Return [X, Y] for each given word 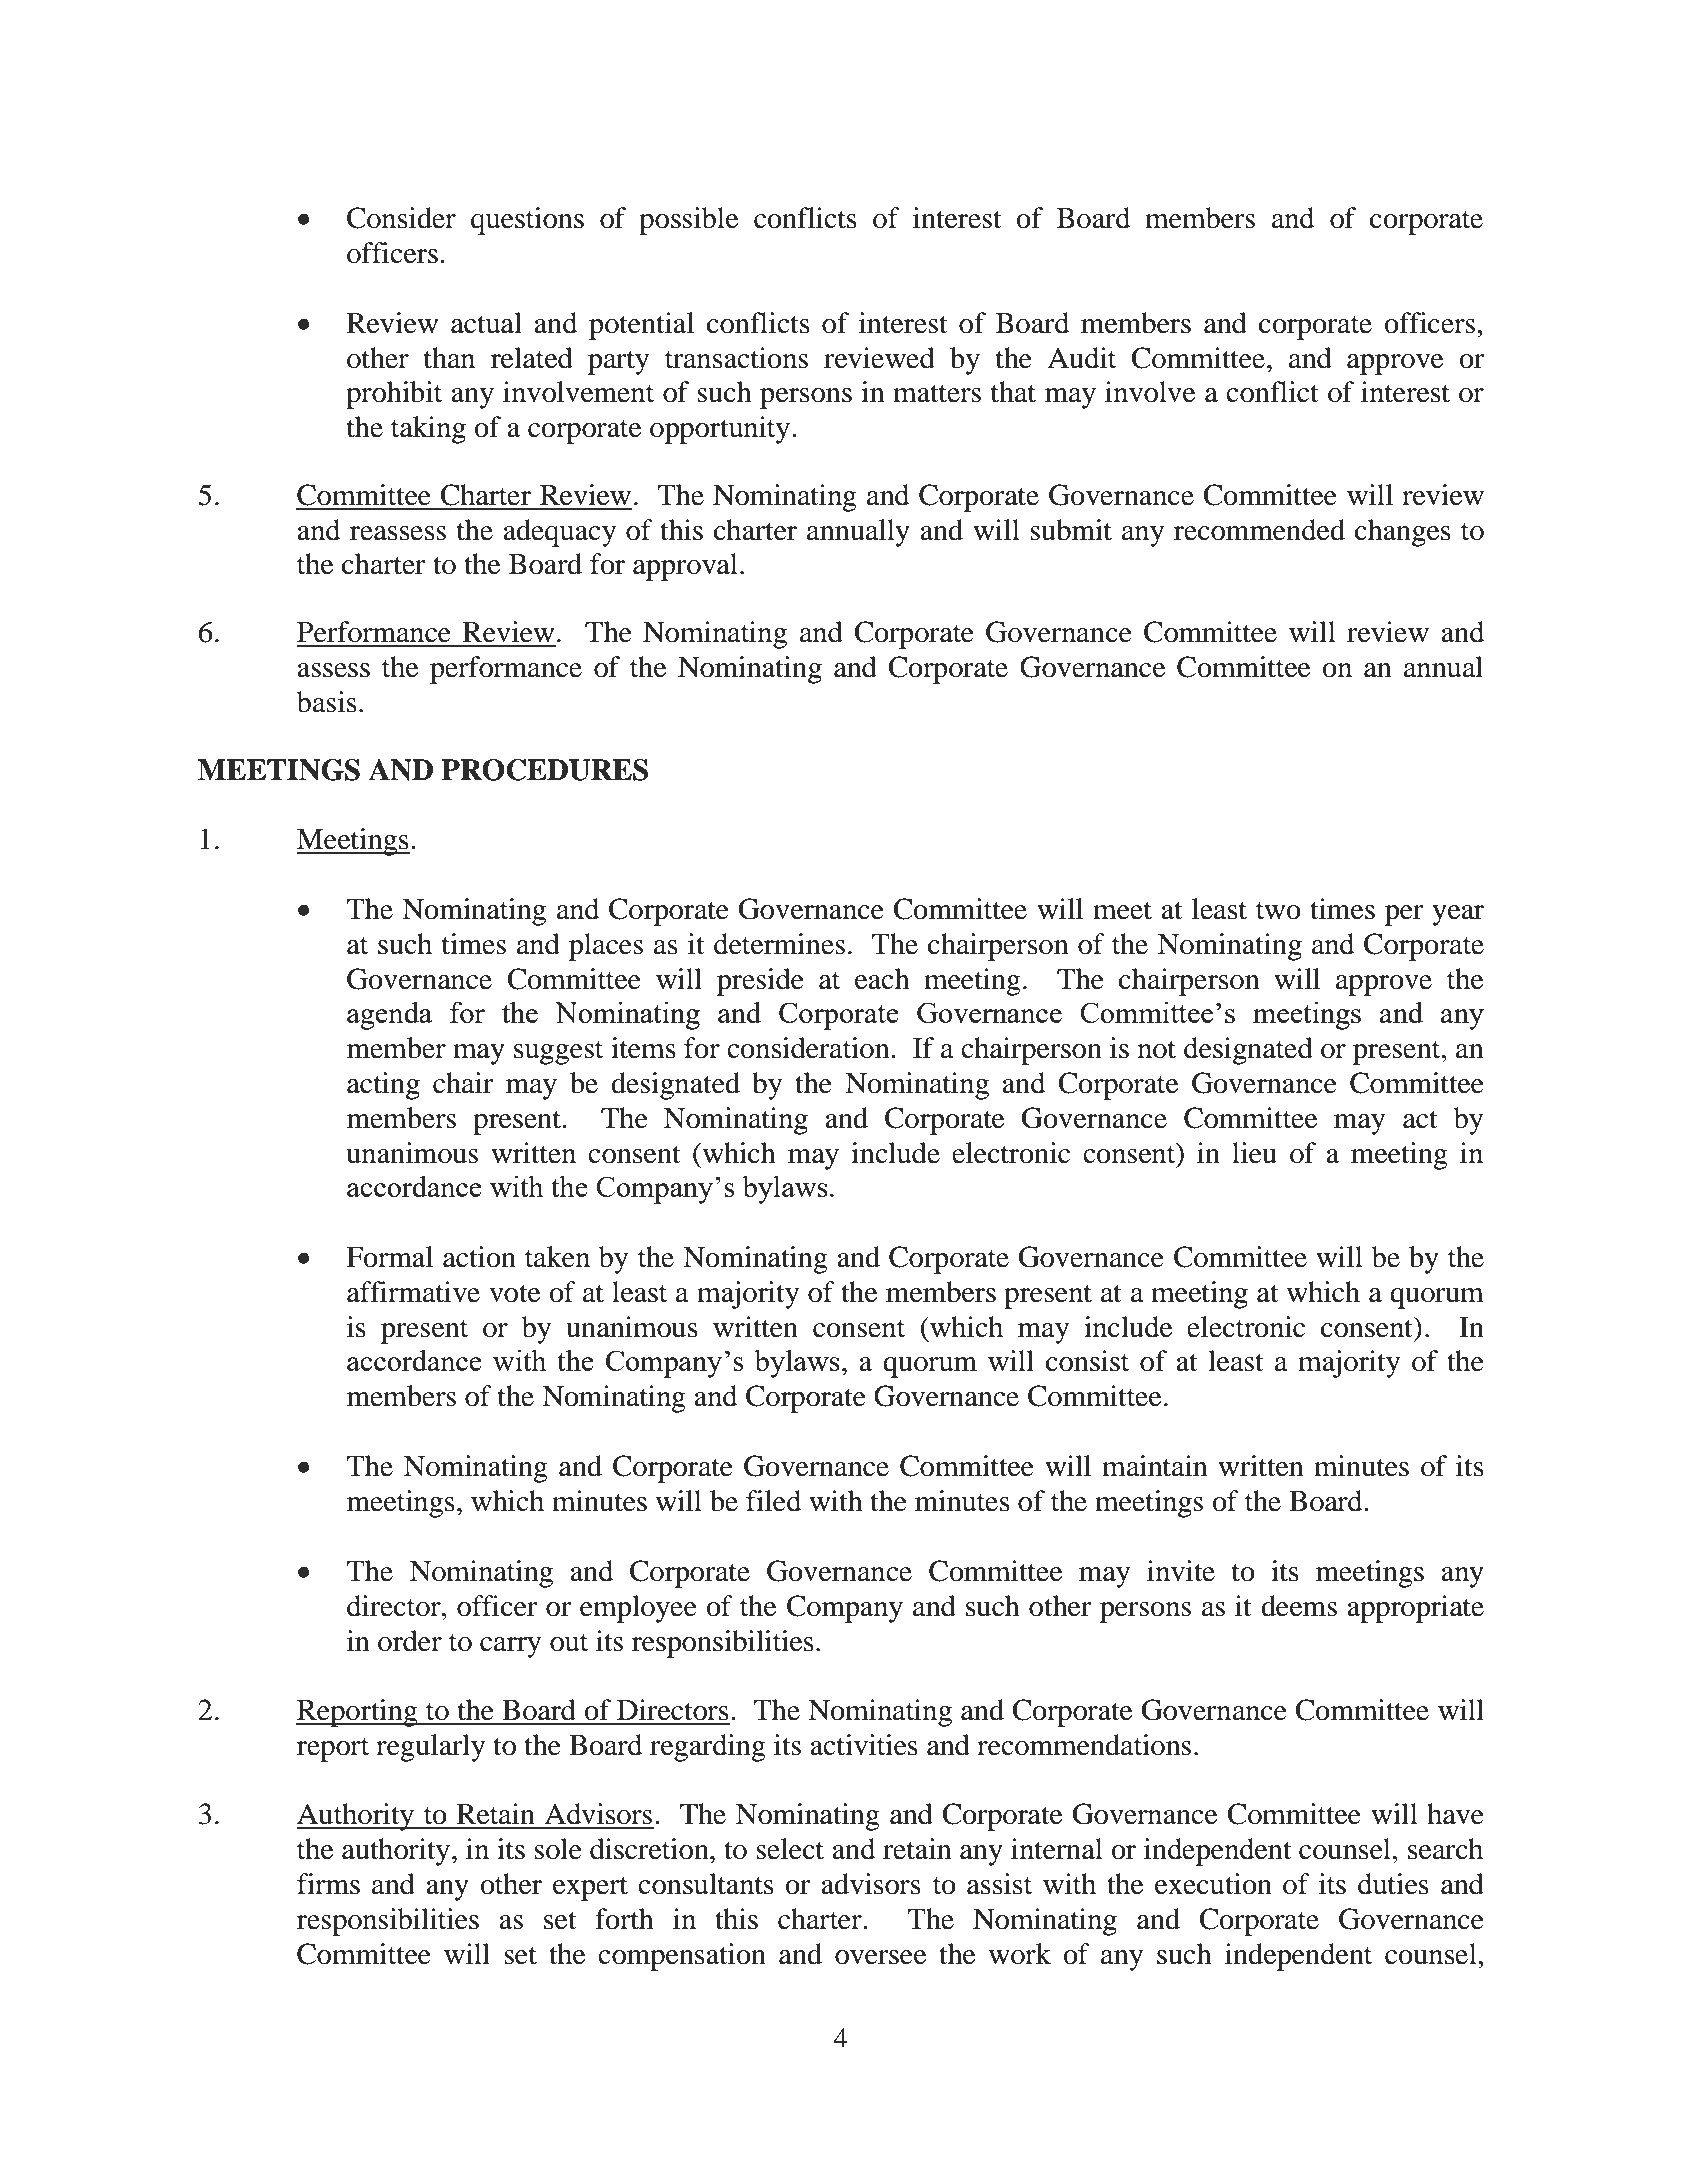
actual [486, 323]
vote [514, 1293]
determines [779, 944]
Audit [1081, 358]
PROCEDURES [544, 770]
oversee [880, 1957]
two [1278, 911]
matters [937, 393]
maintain [1155, 1466]
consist [1087, 1361]
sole [558, 1849]
